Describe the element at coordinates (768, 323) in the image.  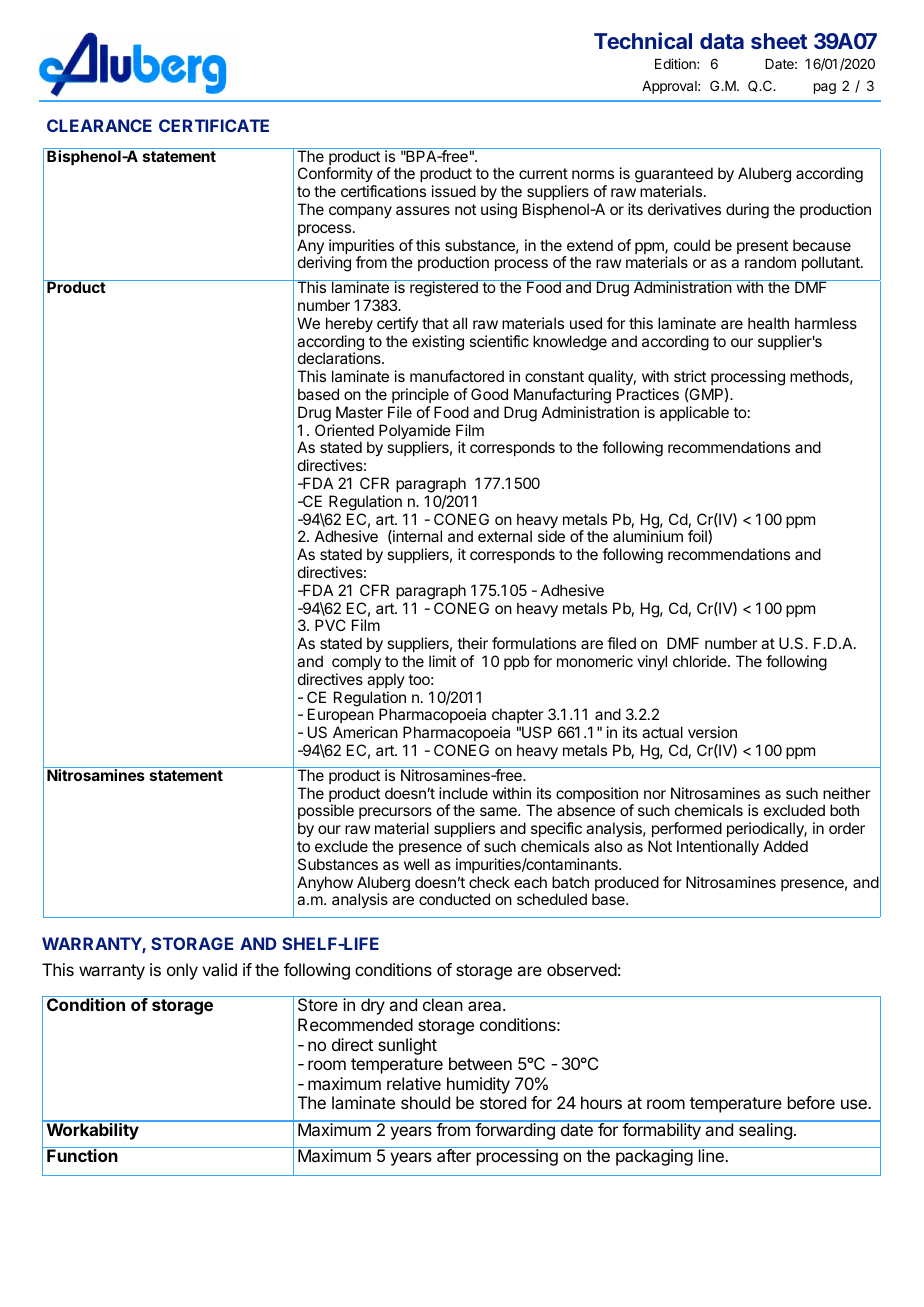
I see `health` at that location.
